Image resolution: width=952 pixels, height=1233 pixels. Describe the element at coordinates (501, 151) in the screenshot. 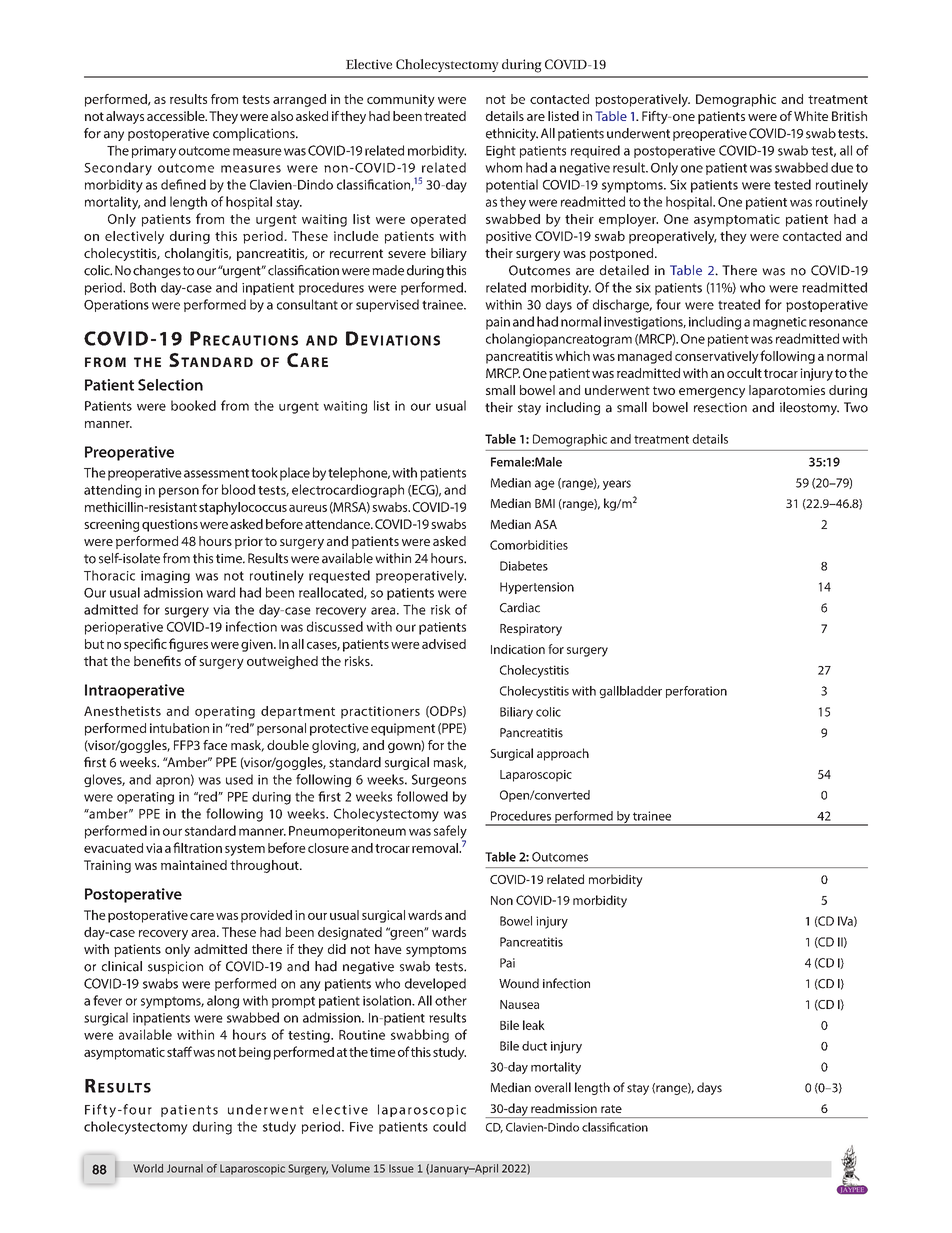

I see `Eight` at that location.
